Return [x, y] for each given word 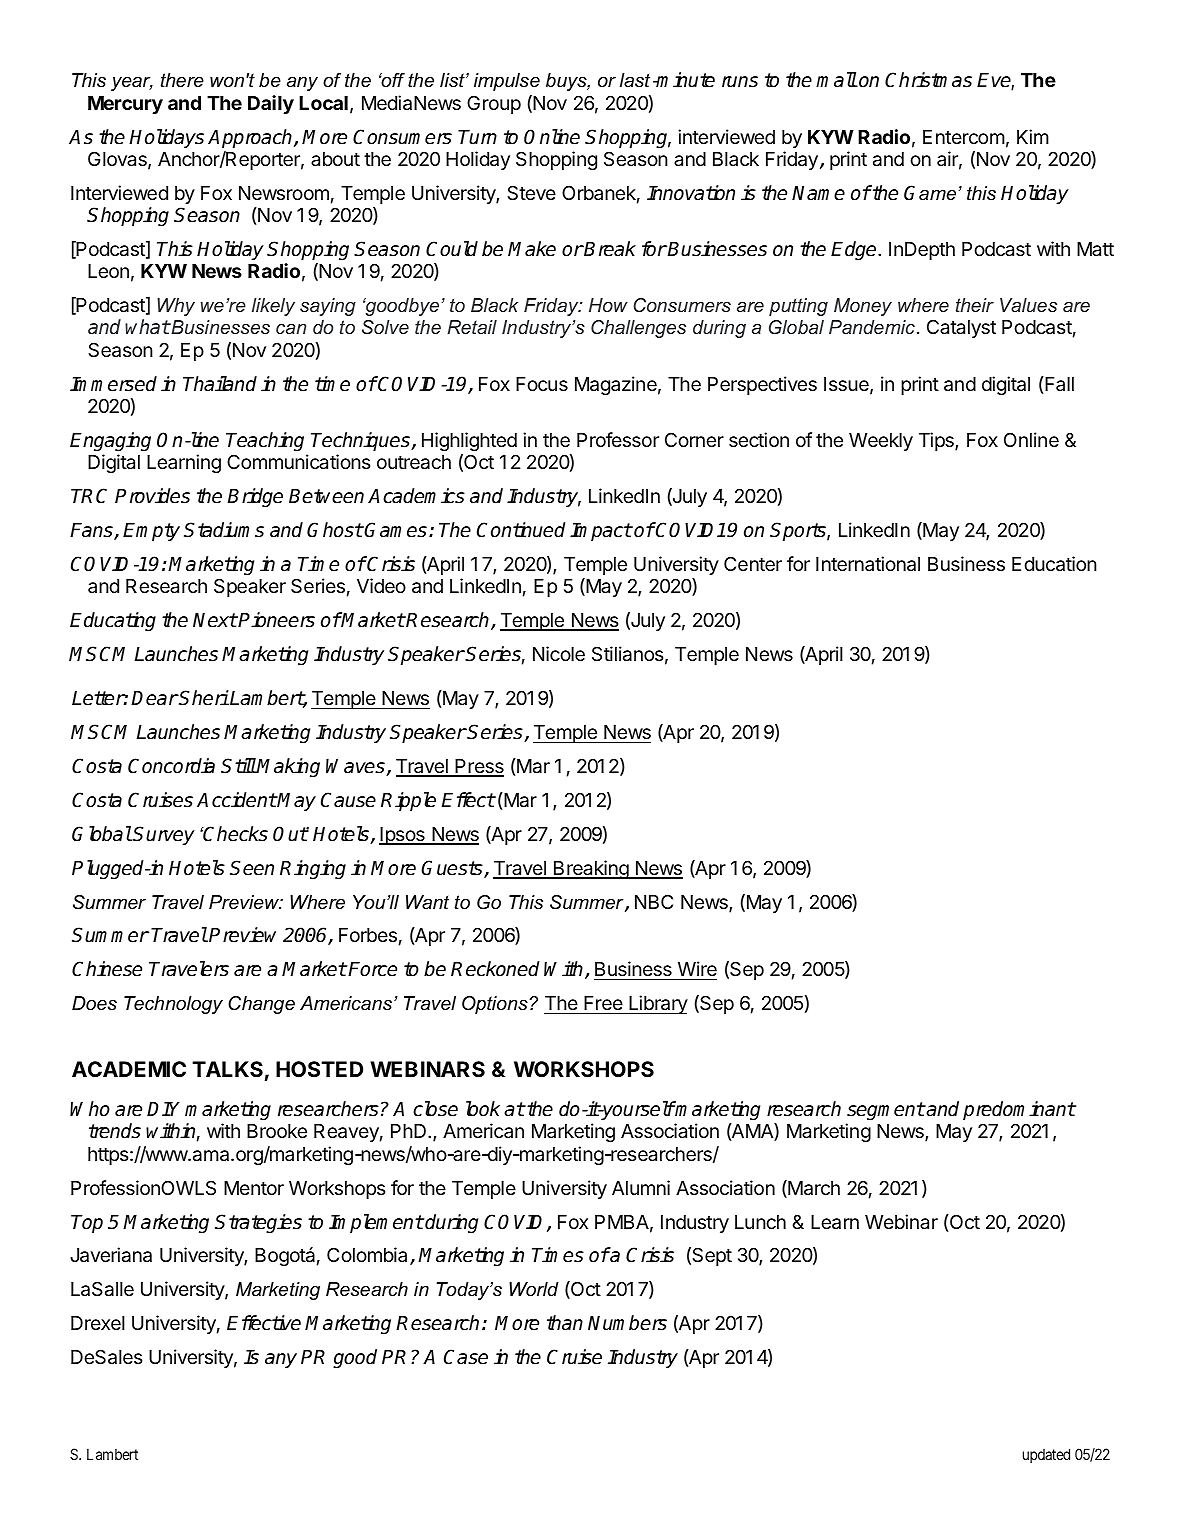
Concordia [171, 766]
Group [494, 104]
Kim [1033, 136]
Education [1054, 564]
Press [478, 767]
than [565, 1323]
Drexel [98, 1323]
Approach [251, 138]
